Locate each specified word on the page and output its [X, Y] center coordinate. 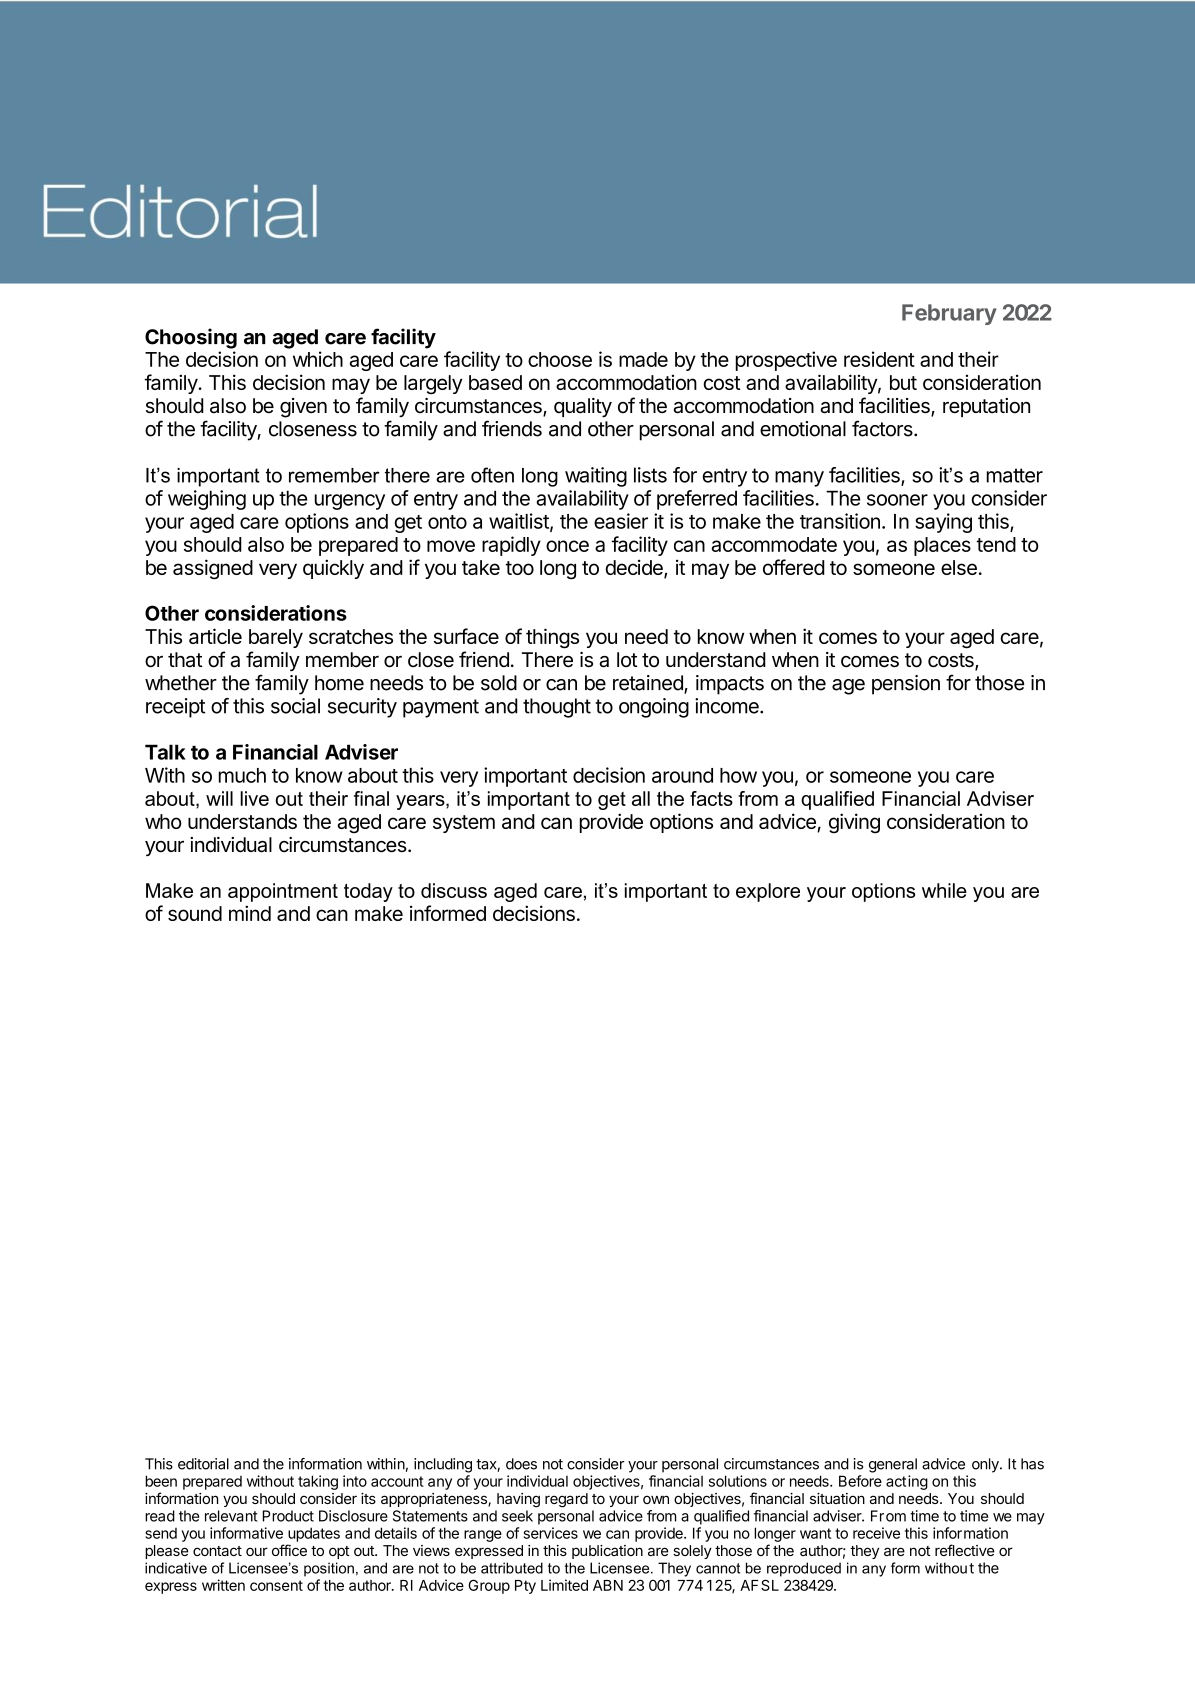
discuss [454, 890]
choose [560, 359]
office [289, 1550]
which [318, 359]
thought [557, 708]
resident [879, 359]
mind [250, 913]
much [242, 775]
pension [906, 685]
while [944, 890]
